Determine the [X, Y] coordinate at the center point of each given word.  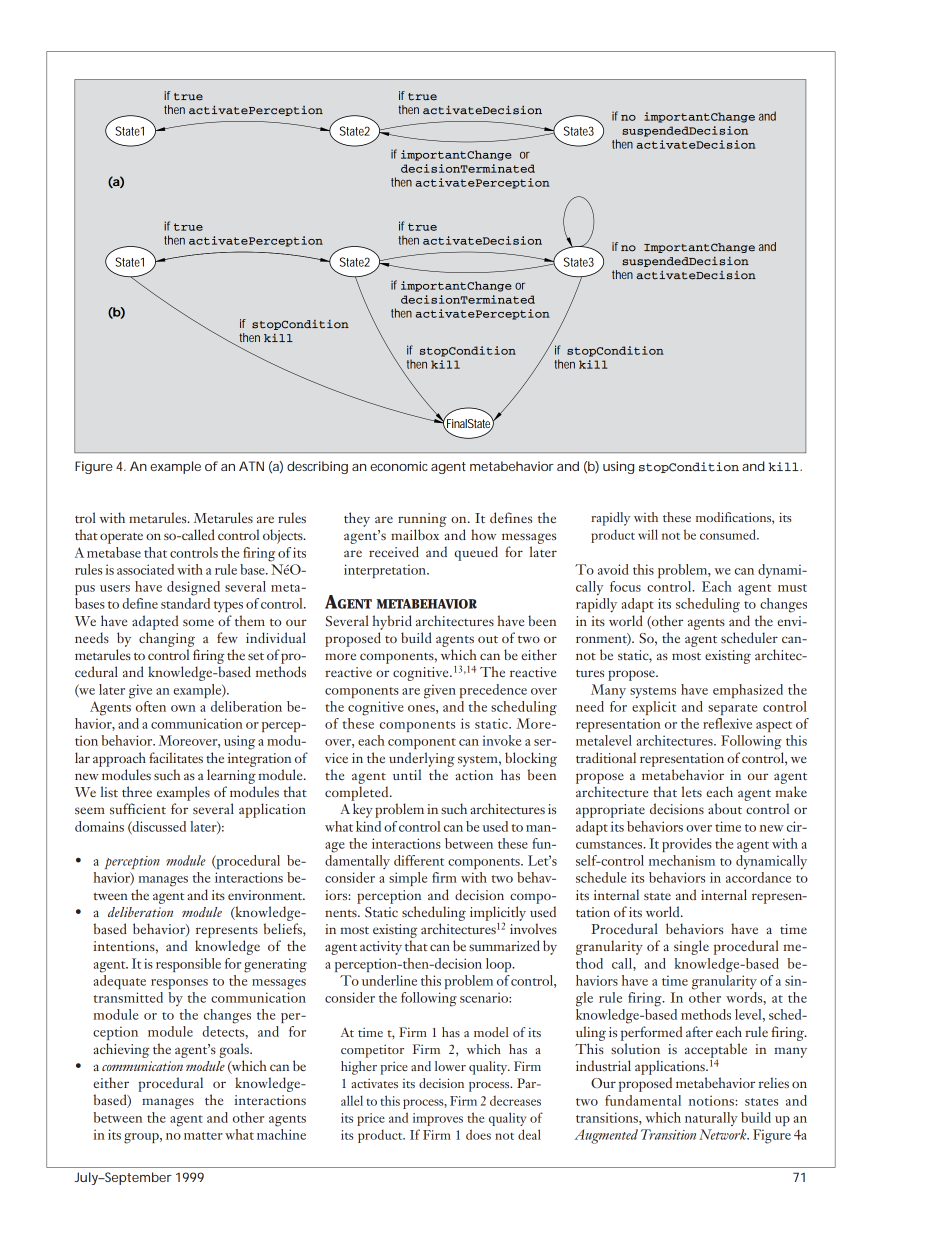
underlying [422, 759]
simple [408, 879]
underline [389, 980]
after [699, 1031]
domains [99, 826]
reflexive [727, 723]
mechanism [682, 860]
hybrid [392, 622]
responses [179, 984]
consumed [729, 534]
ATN [251, 466]
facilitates [176, 757]
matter [203, 1136]
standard [185, 603]
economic [399, 466]
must [792, 588]
